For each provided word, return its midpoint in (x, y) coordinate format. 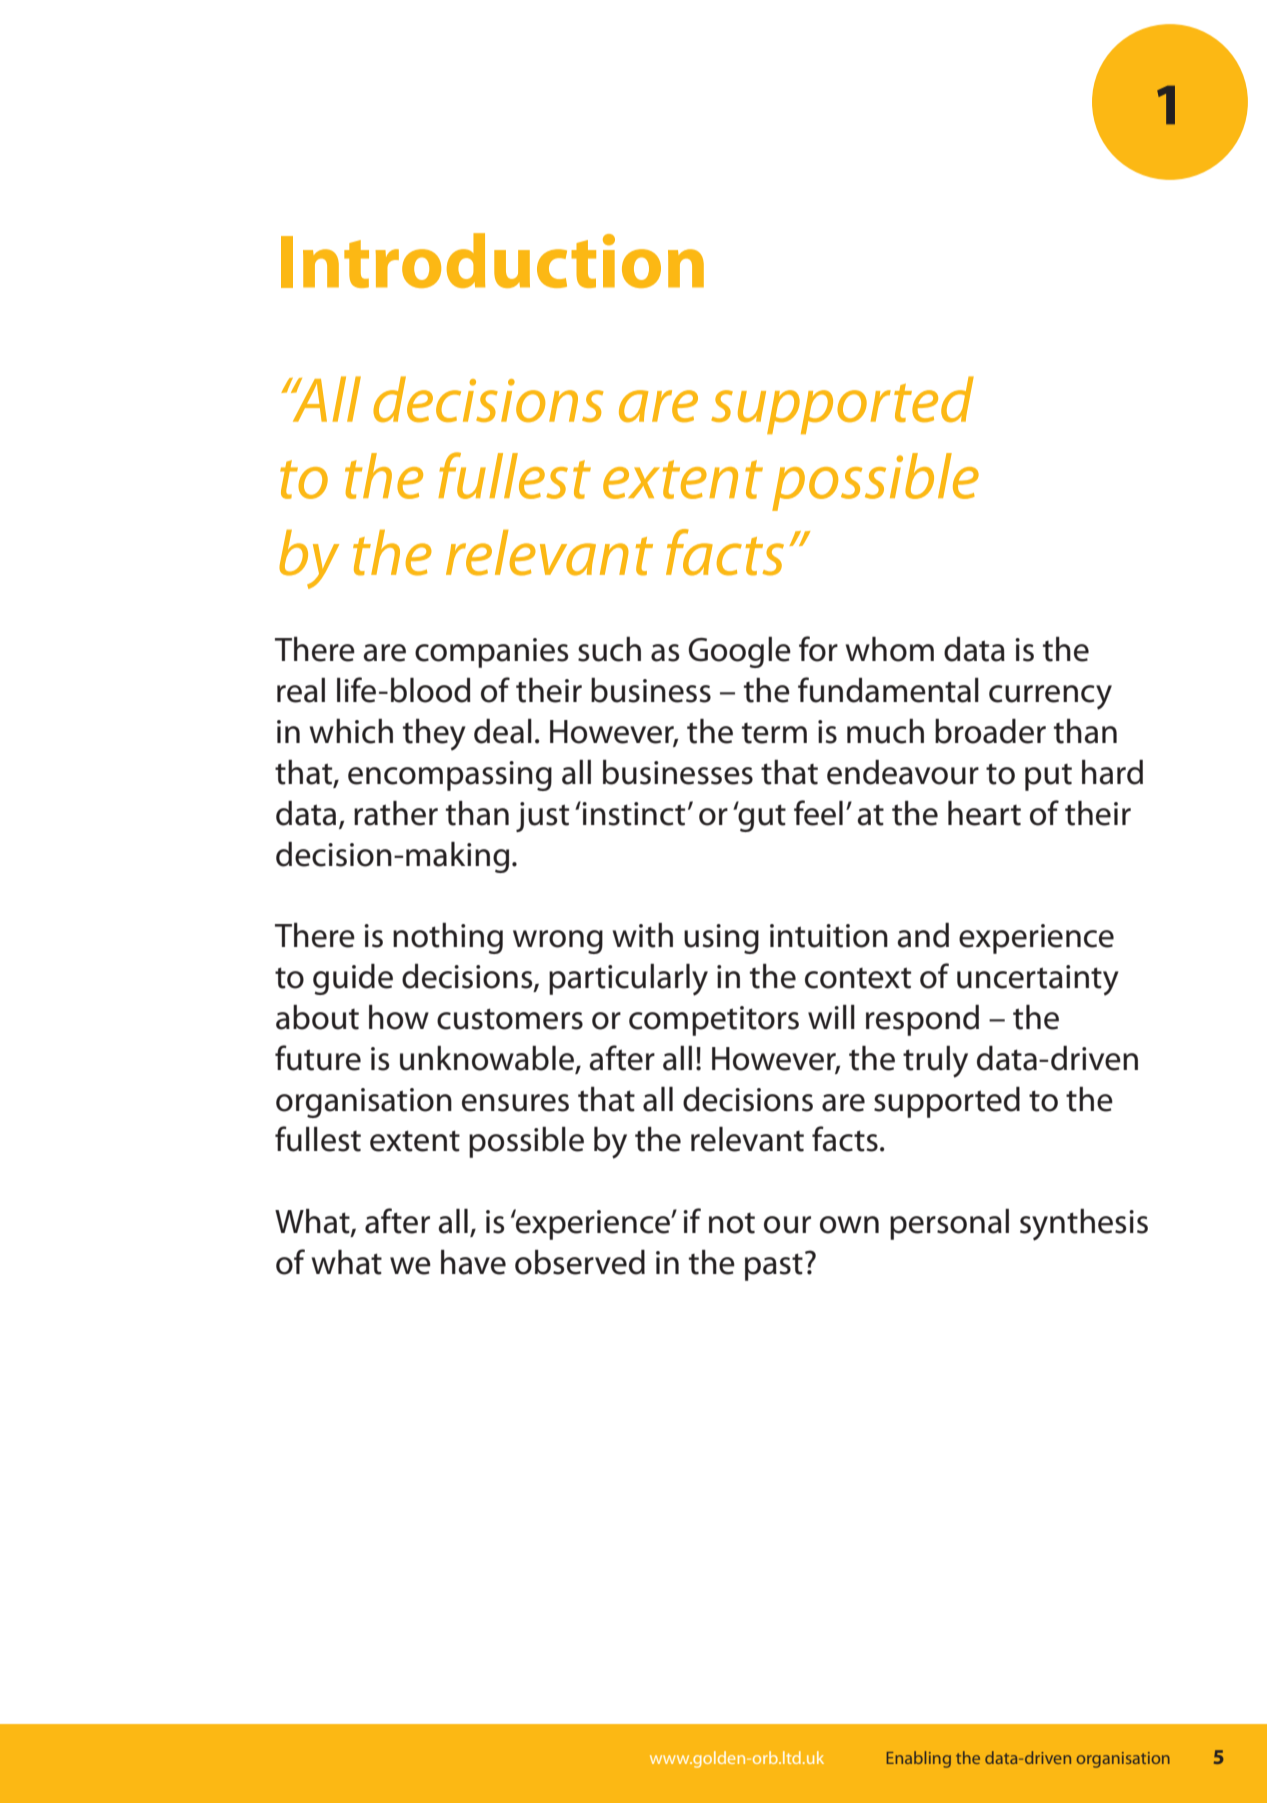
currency (1050, 697)
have (473, 1262)
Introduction (492, 260)
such (609, 649)
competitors (714, 1021)
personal (949, 1224)
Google (739, 652)
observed (580, 1262)
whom (889, 649)
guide (353, 979)
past (774, 1267)
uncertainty (1038, 980)
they (434, 735)
